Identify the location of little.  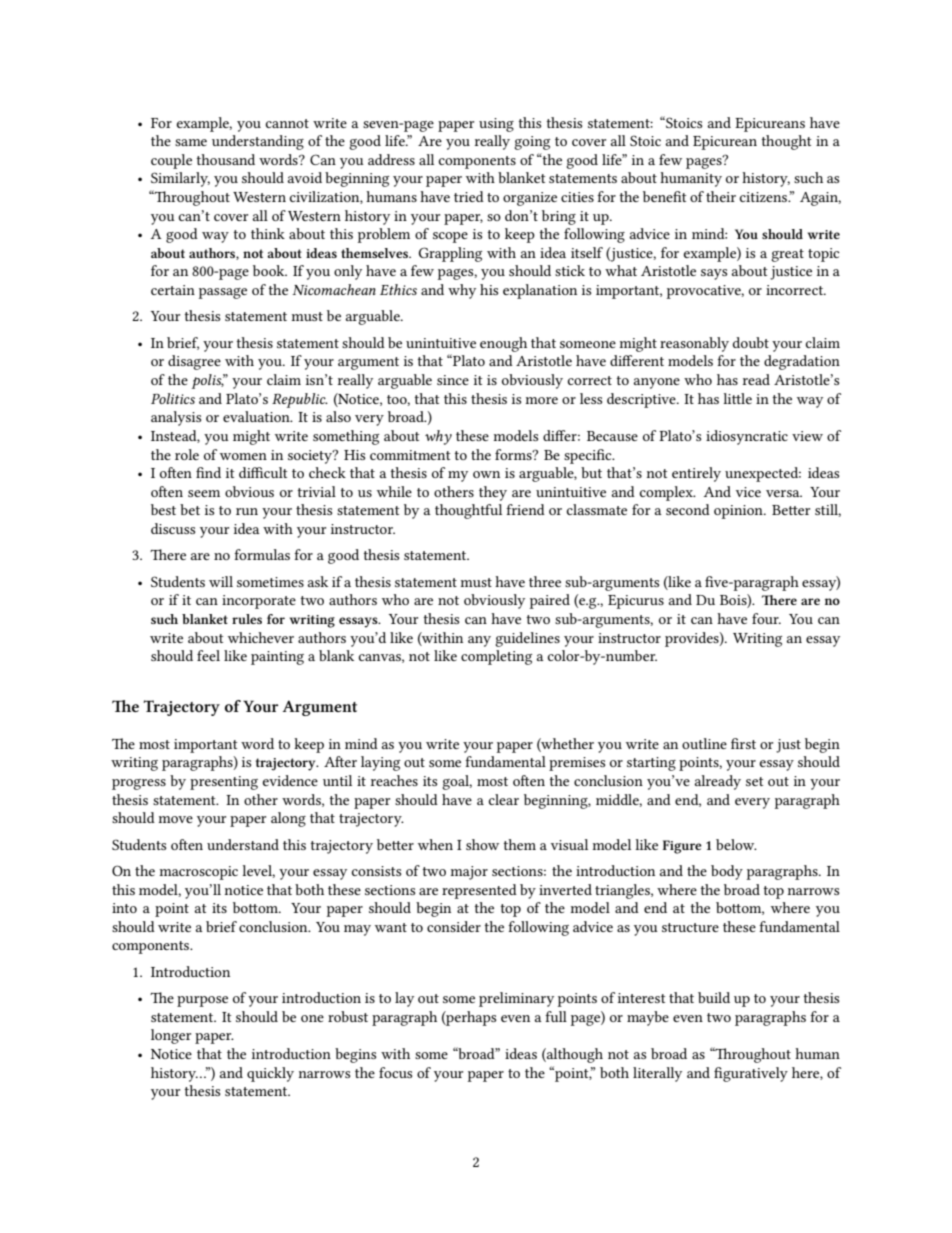
(737, 398).
